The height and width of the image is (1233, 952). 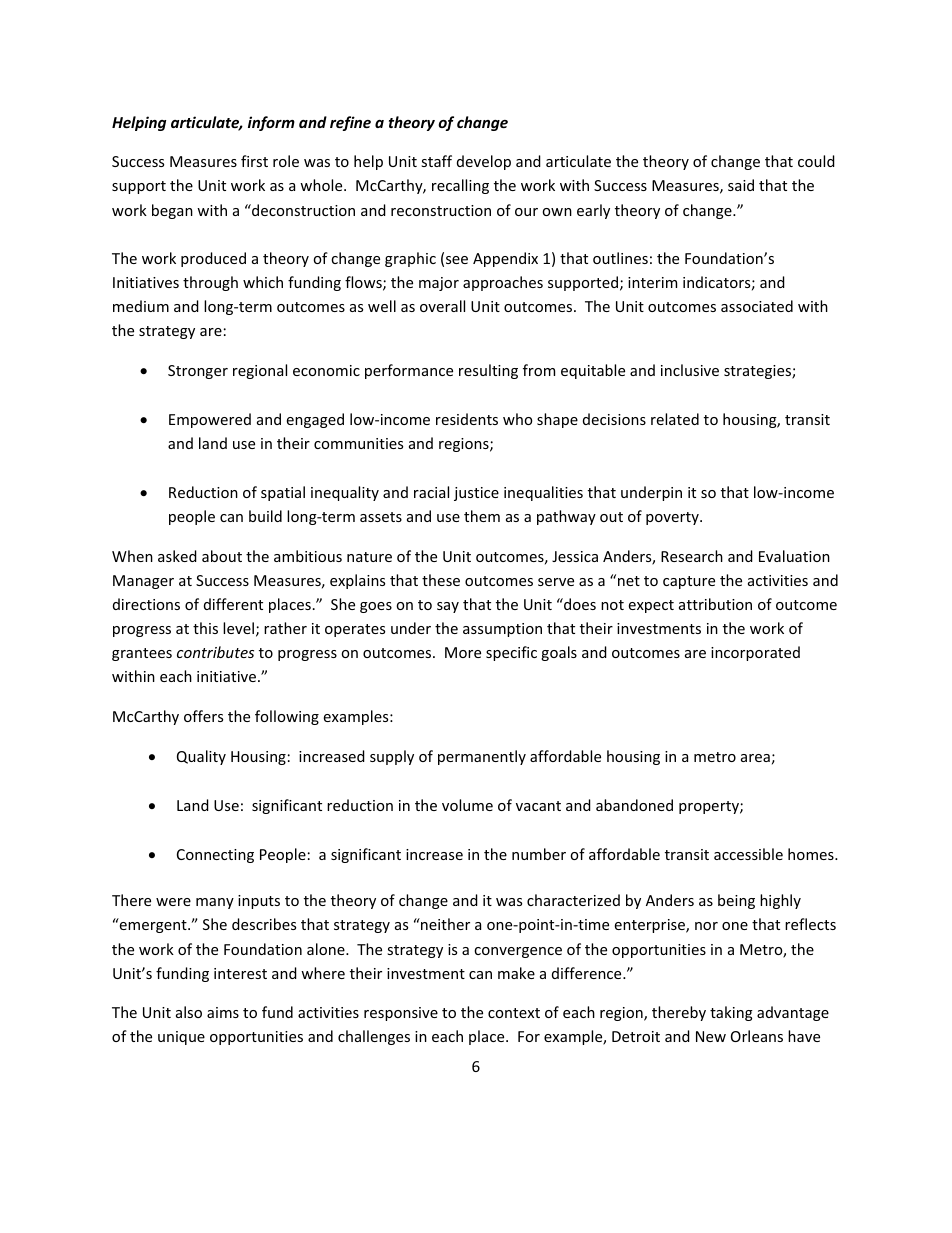 I want to click on aims, so click(x=223, y=1012).
